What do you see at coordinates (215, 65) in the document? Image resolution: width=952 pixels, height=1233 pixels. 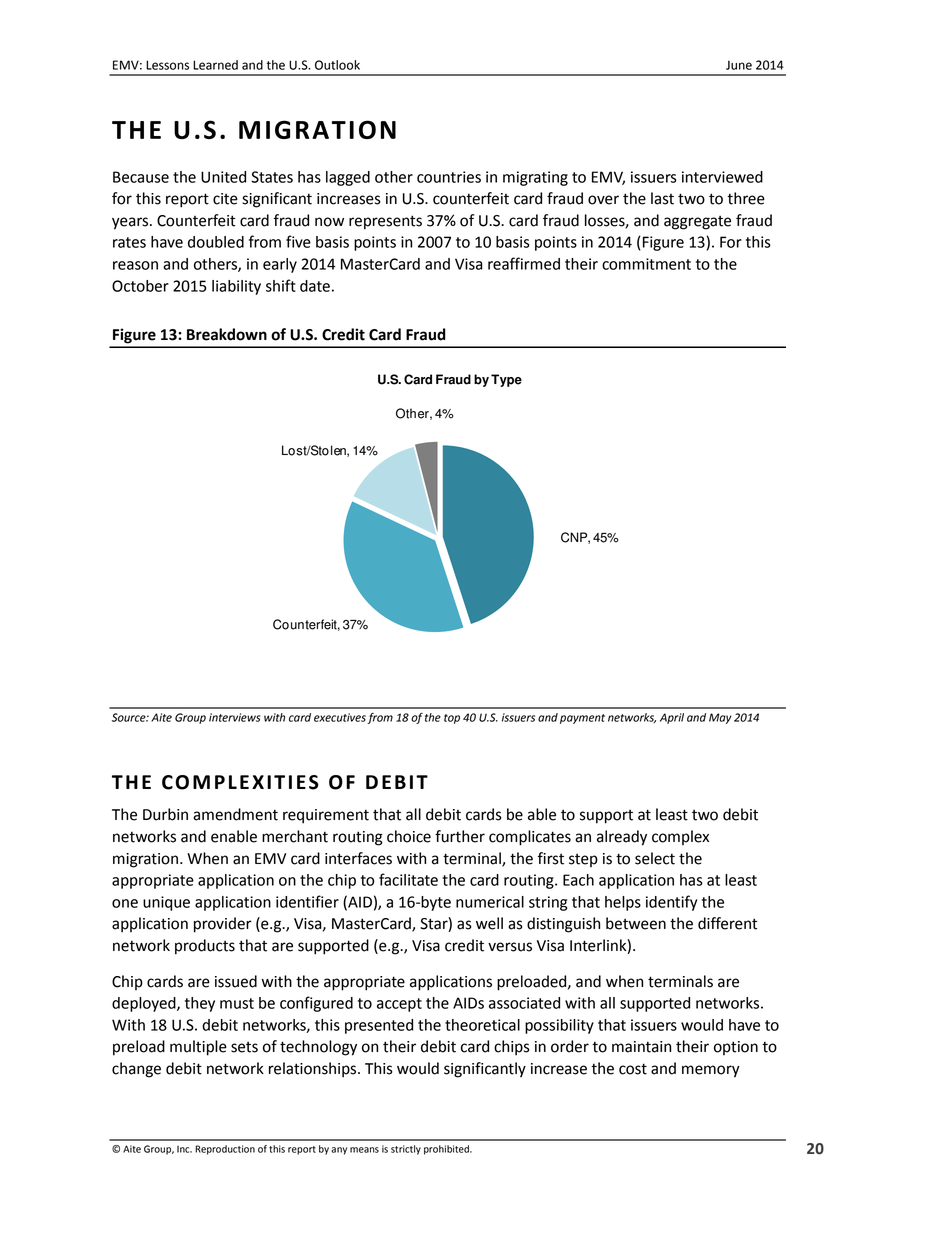 I see `Learned` at bounding box center [215, 65].
